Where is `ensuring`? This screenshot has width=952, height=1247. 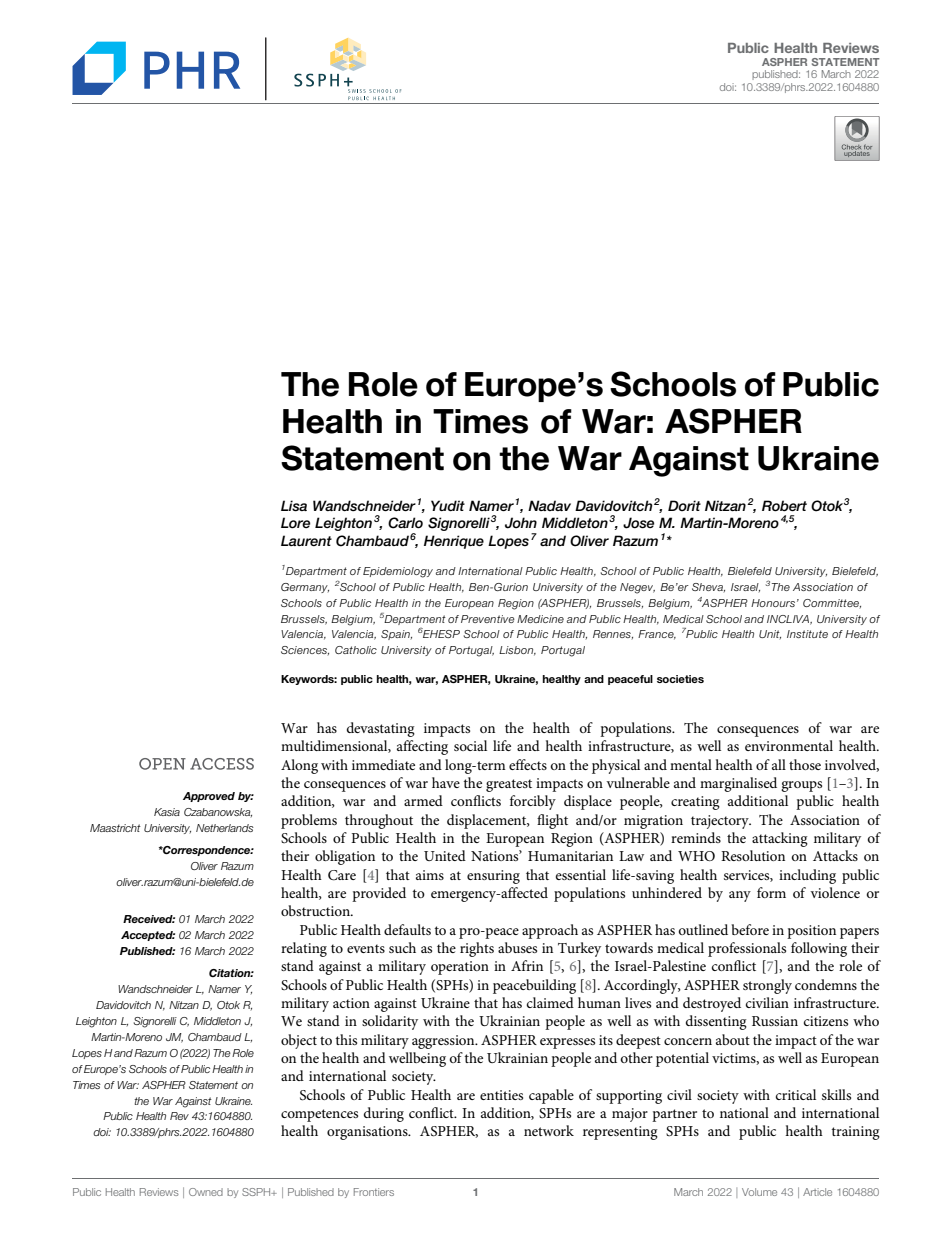
ensuring is located at coordinates (493, 877).
